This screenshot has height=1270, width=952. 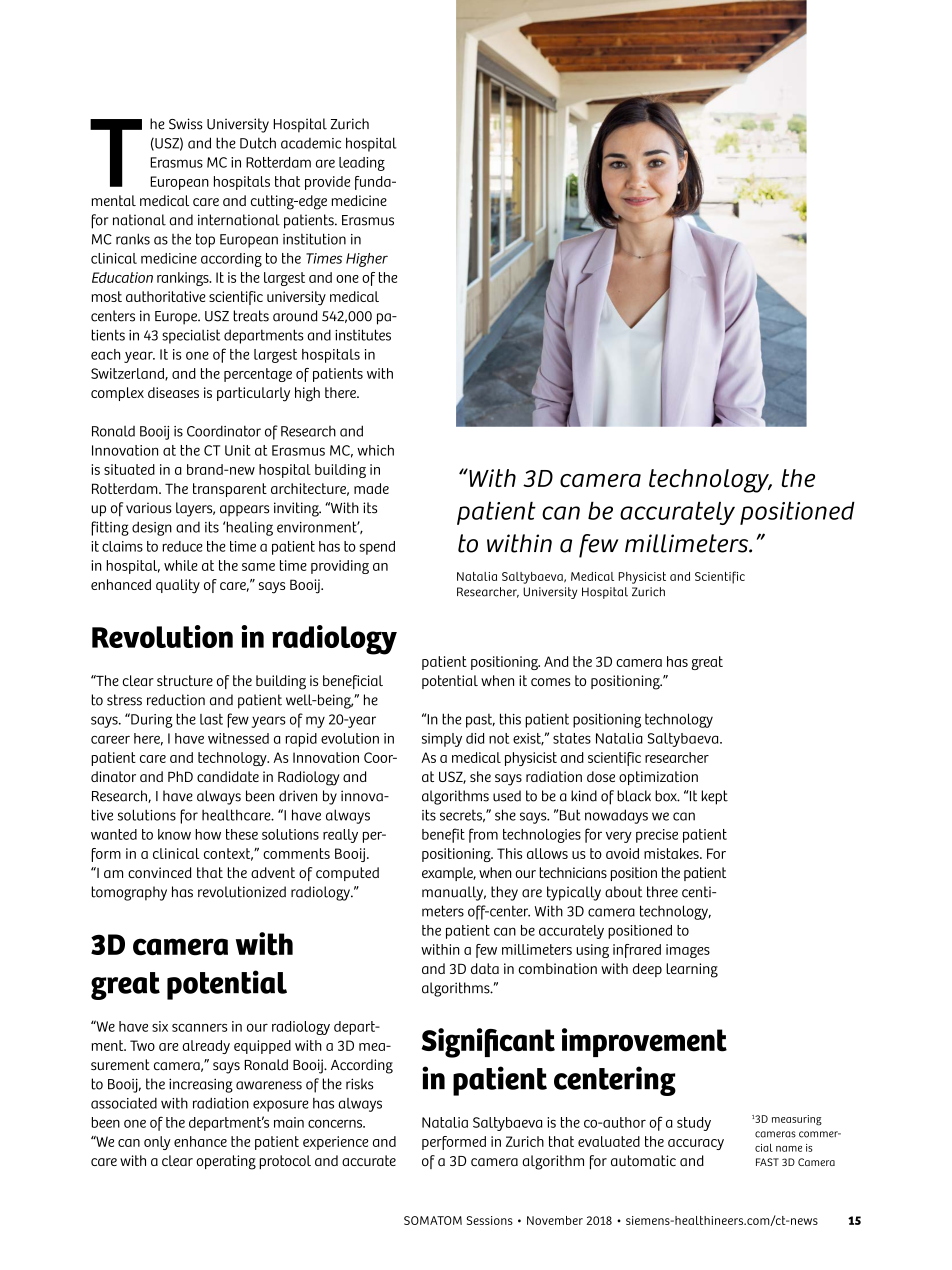 I want to click on accuracy, so click(x=696, y=1144).
